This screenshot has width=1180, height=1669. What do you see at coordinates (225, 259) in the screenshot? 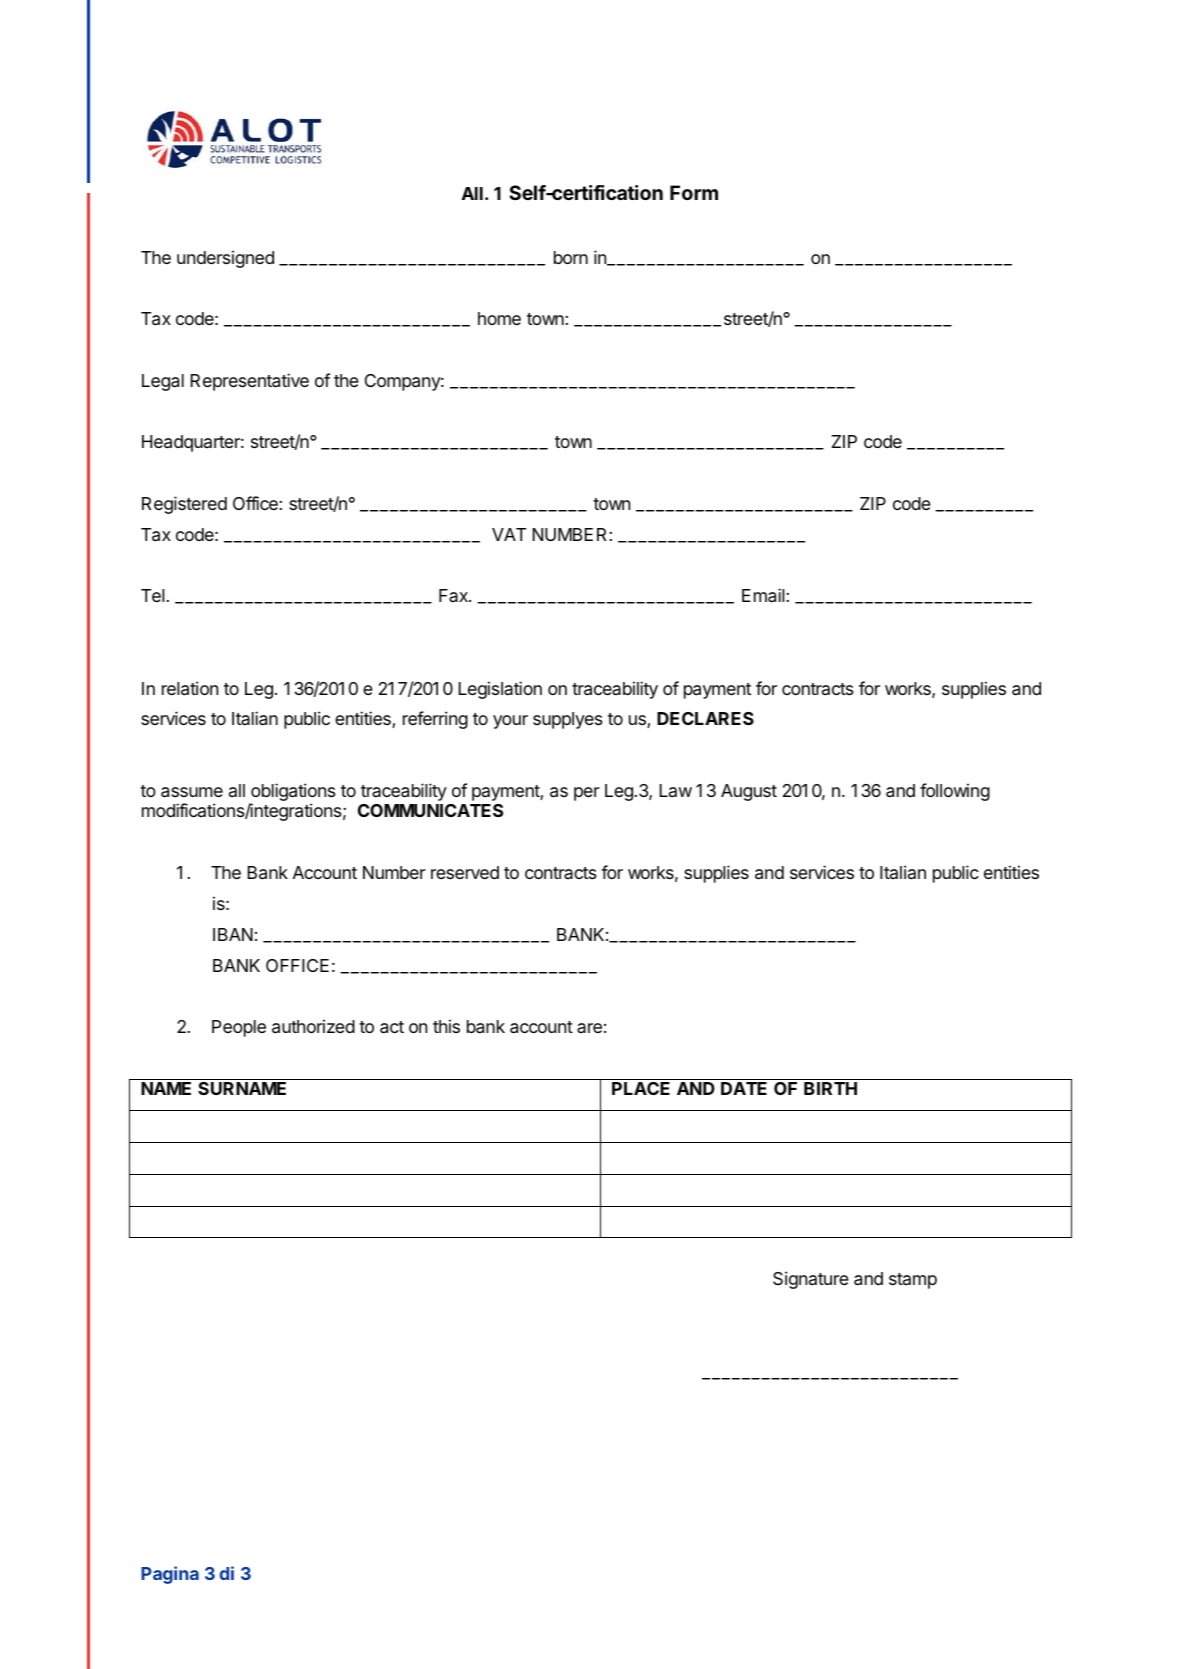
I see `undersigned` at bounding box center [225, 259].
